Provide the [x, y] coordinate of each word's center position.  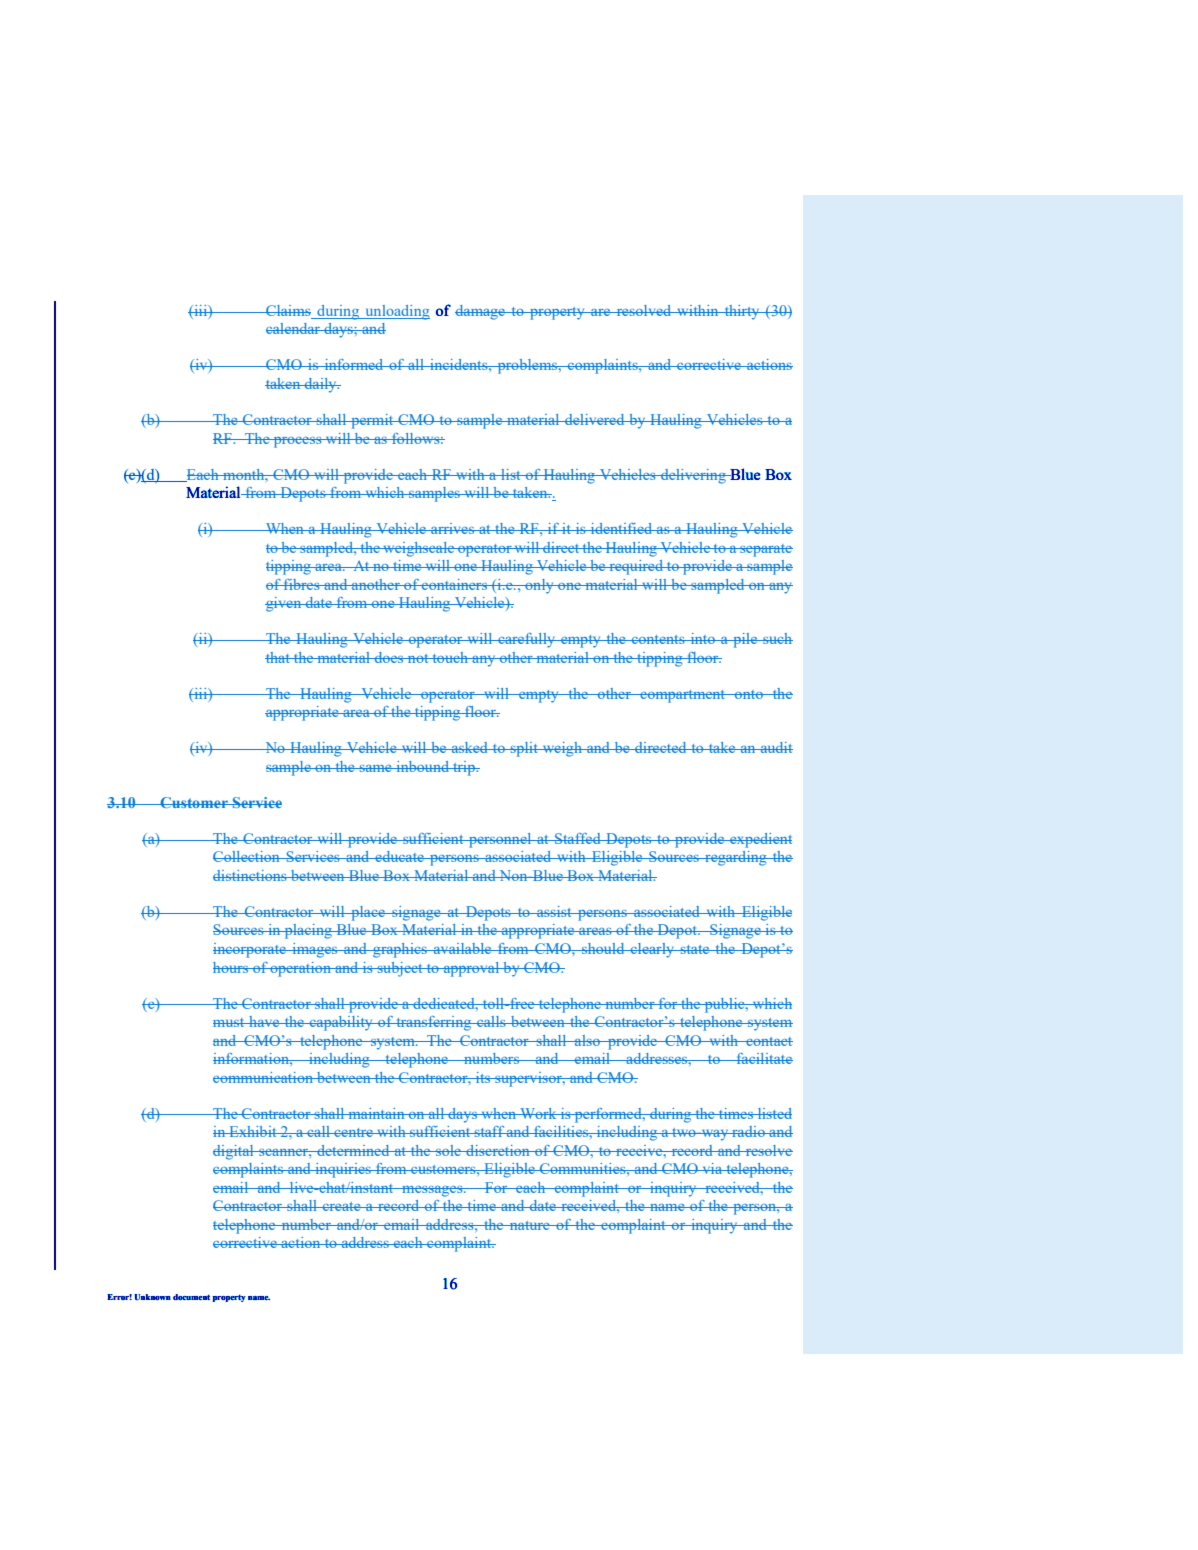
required [636, 567]
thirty [742, 312]
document [191, 1297]
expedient [760, 840]
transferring [434, 1023]
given [284, 604]
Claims [288, 312]
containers [455, 584]
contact [768, 1041]
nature [530, 1225]
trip [464, 768]
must [230, 1022]
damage [481, 312]
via [712, 1168]
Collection [247, 856]
